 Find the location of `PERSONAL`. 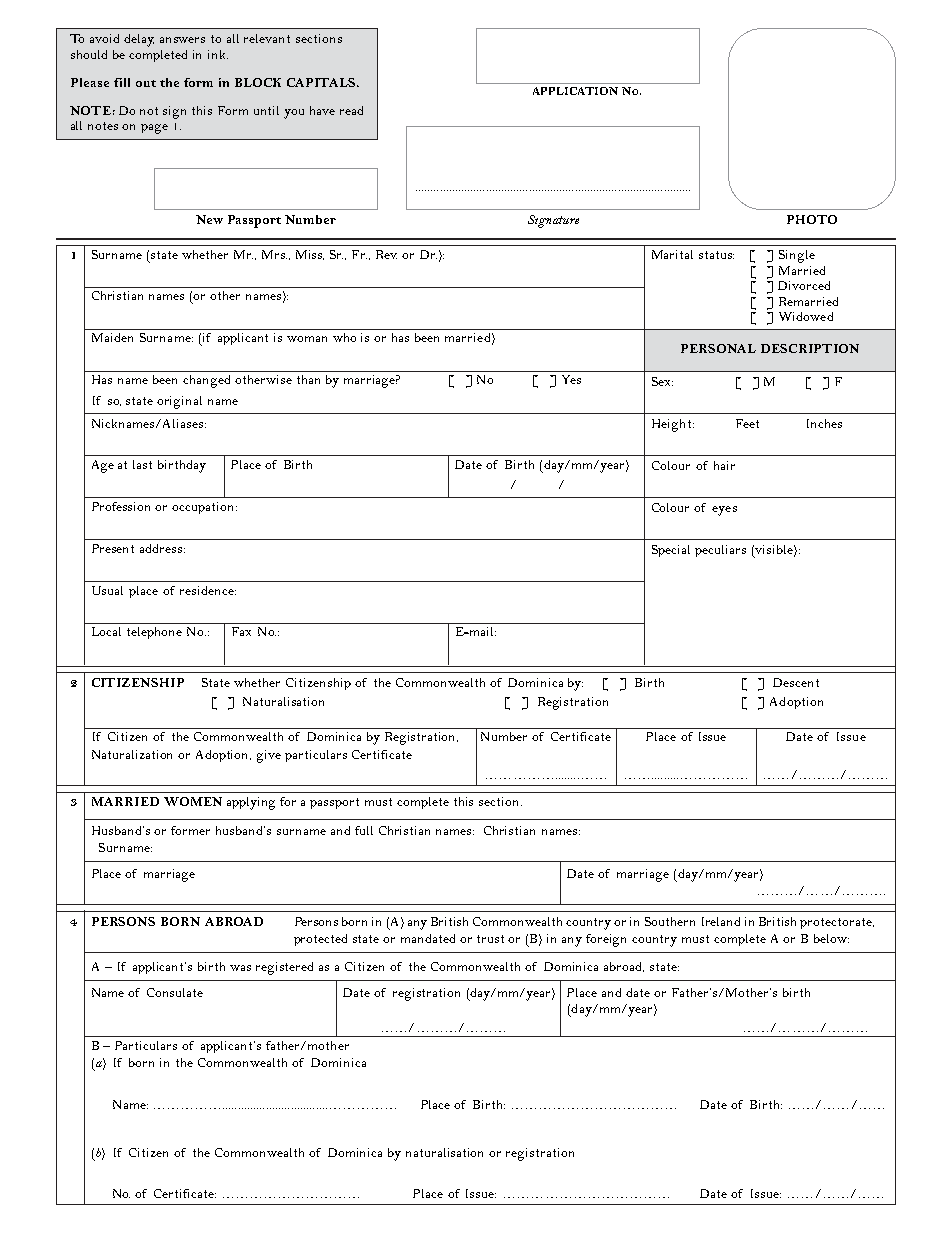

PERSONAL is located at coordinates (718, 348).
